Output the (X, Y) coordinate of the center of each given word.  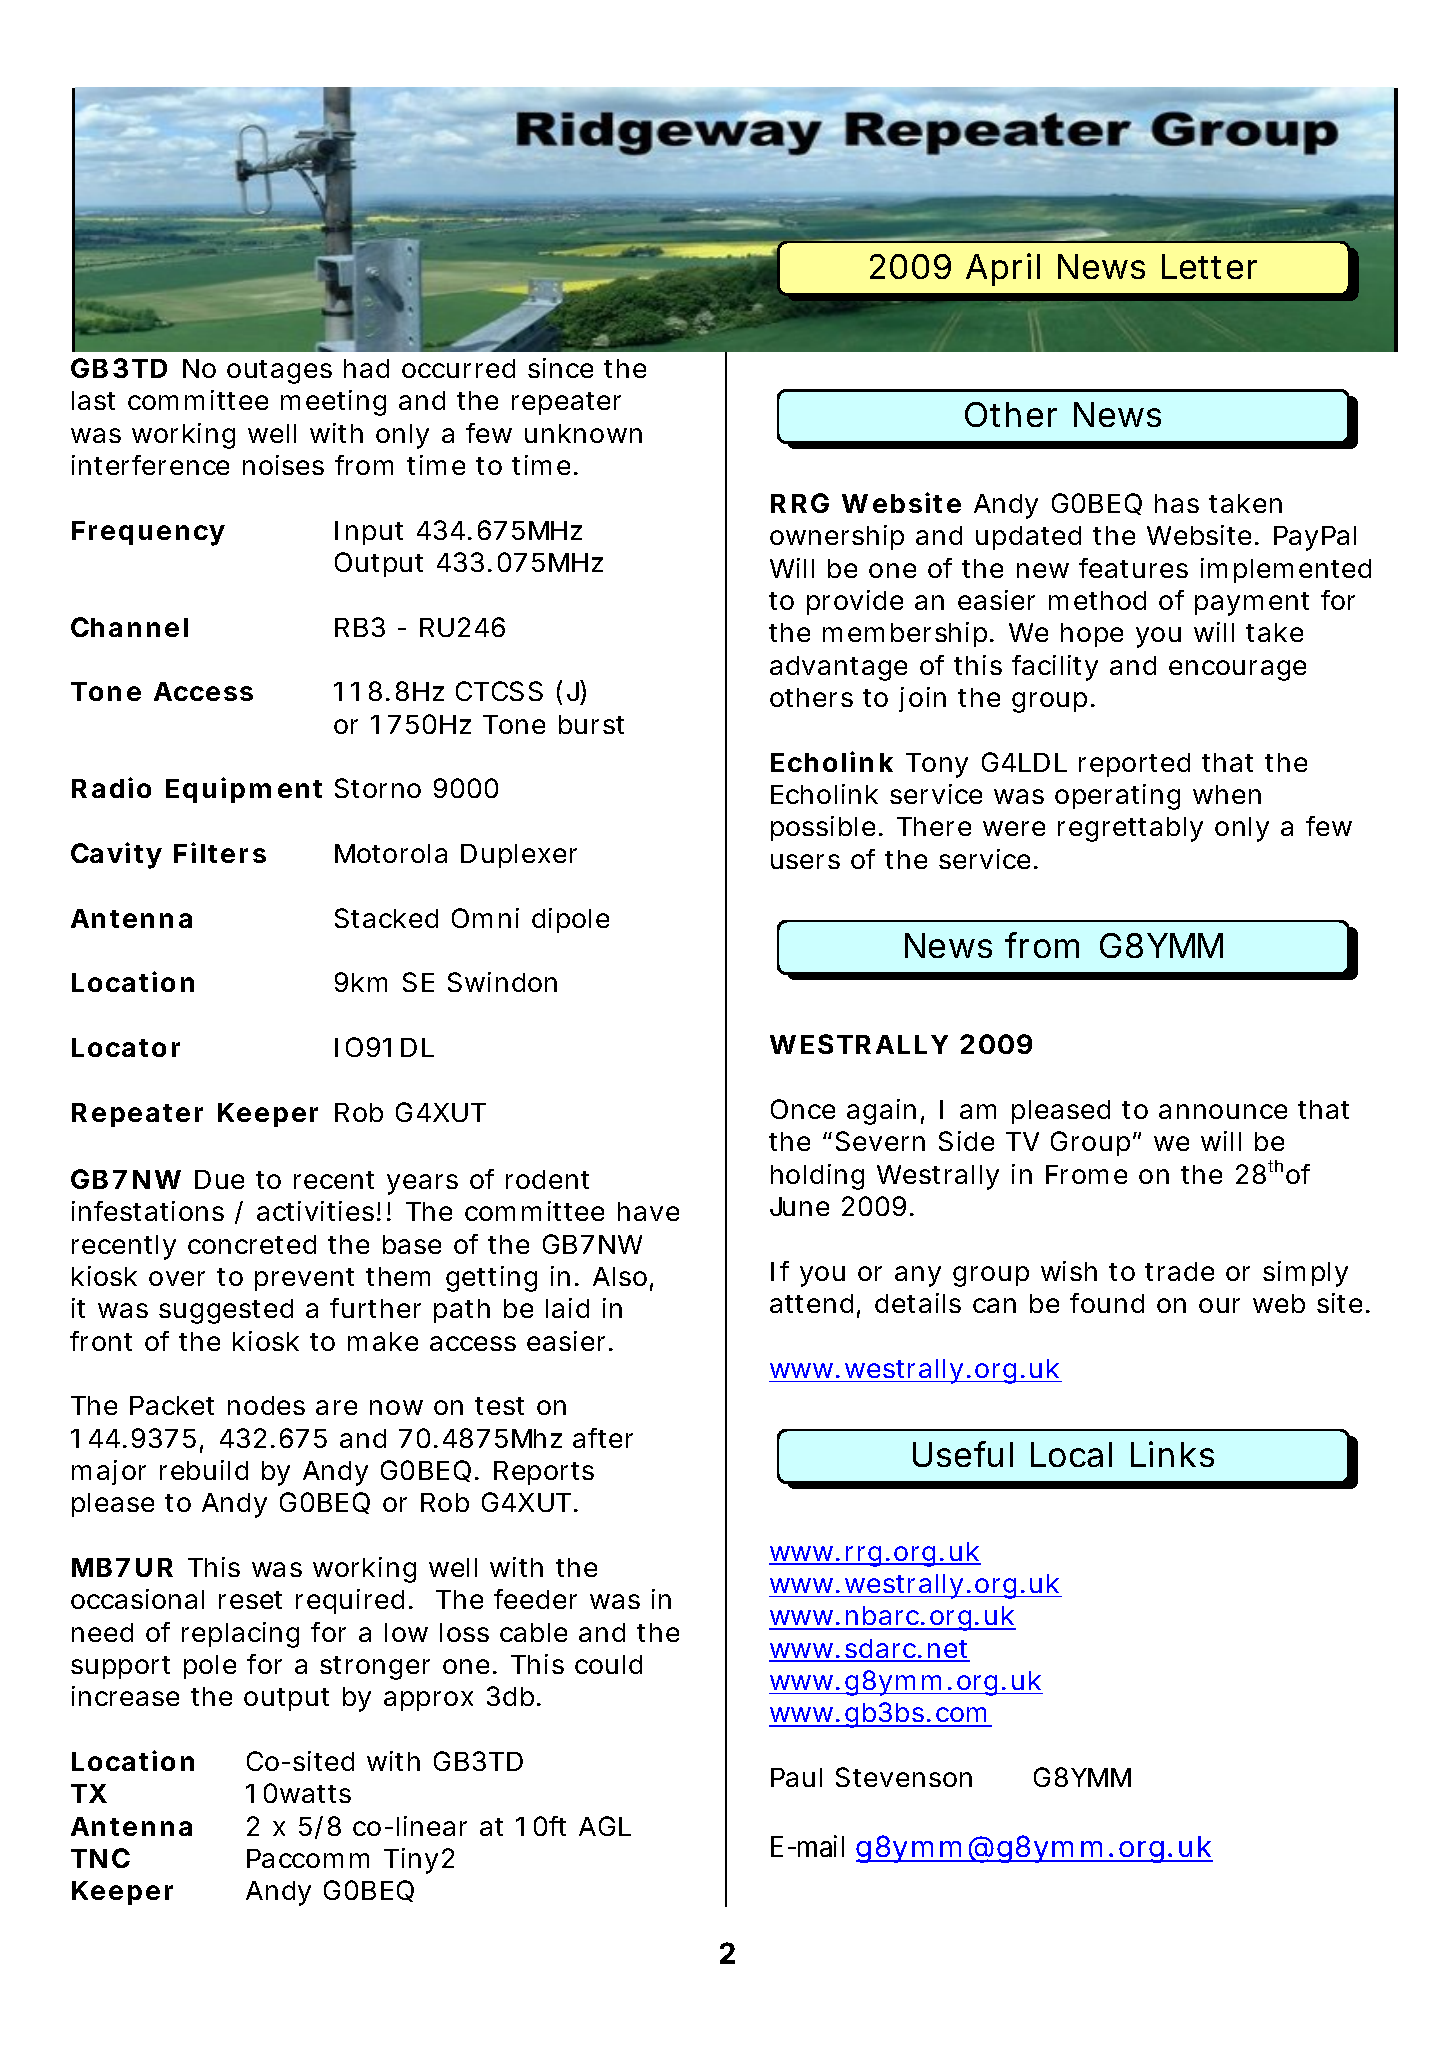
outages (279, 372)
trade (1179, 1271)
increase (125, 1696)
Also (620, 1276)
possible (823, 828)
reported (1134, 765)
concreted (252, 1244)
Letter (1209, 266)
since (560, 368)
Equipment (244, 790)
